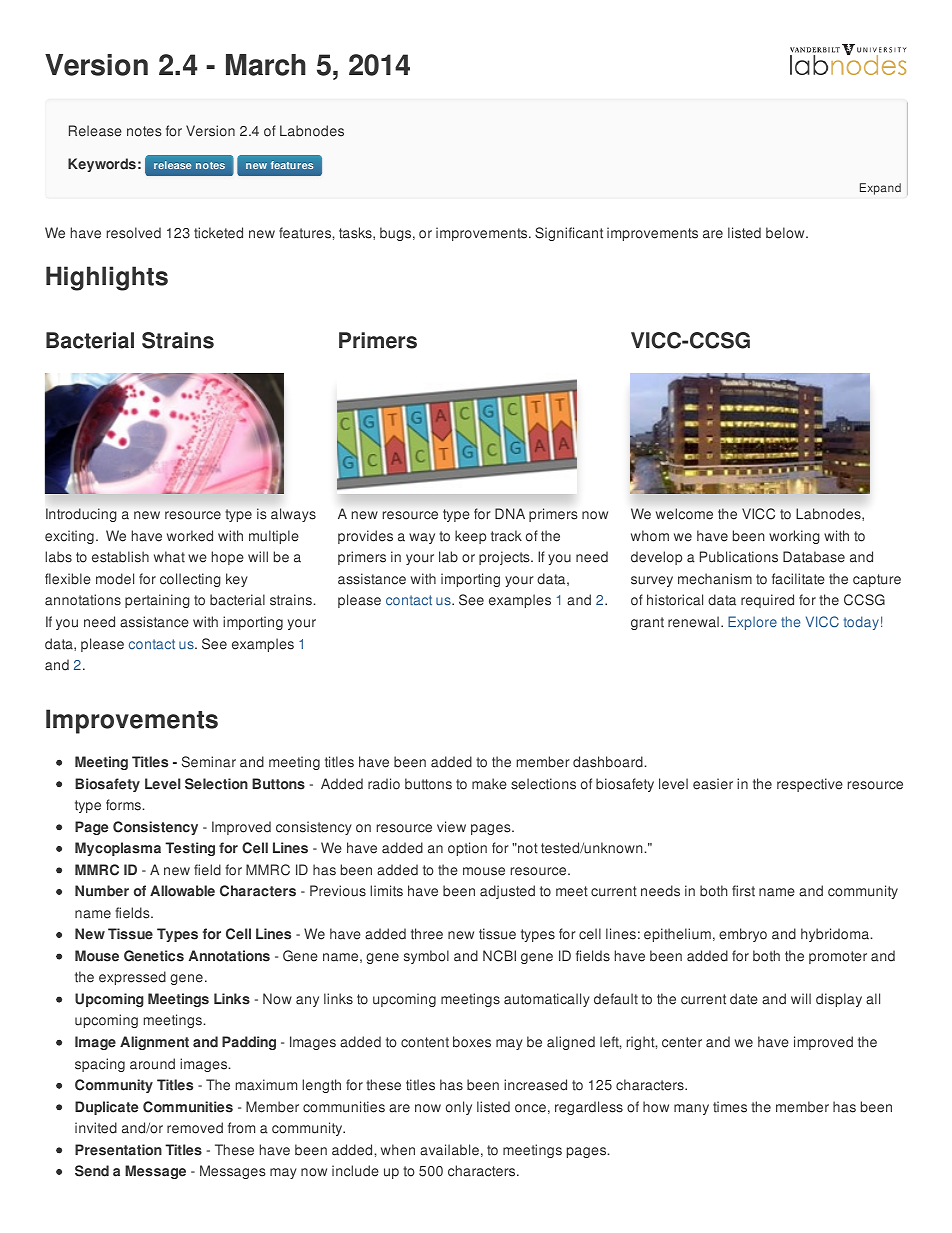  What do you see at coordinates (505, 558) in the screenshot?
I see `projects` at bounding box center [505, 558].
